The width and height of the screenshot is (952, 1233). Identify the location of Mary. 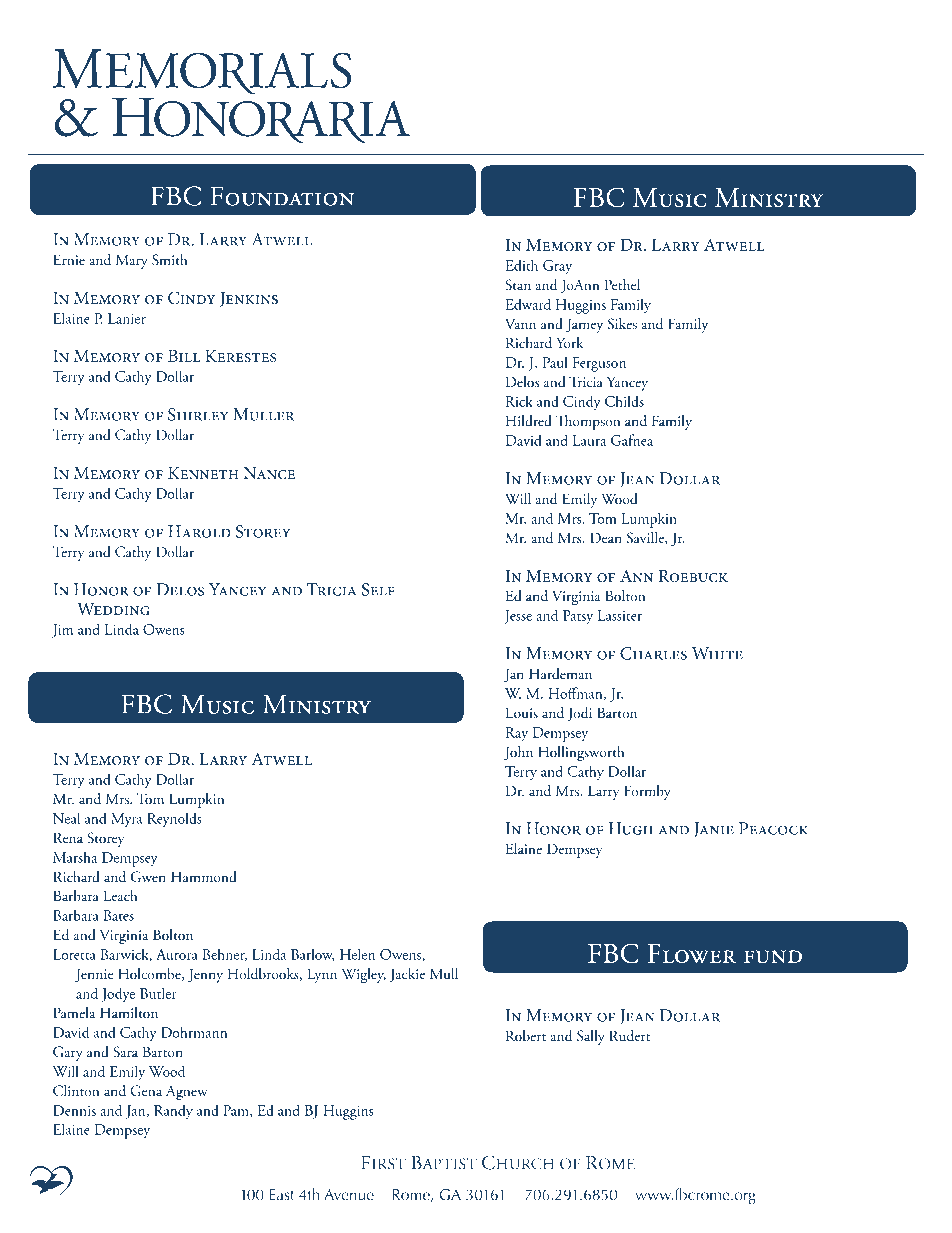
(132, 261).
